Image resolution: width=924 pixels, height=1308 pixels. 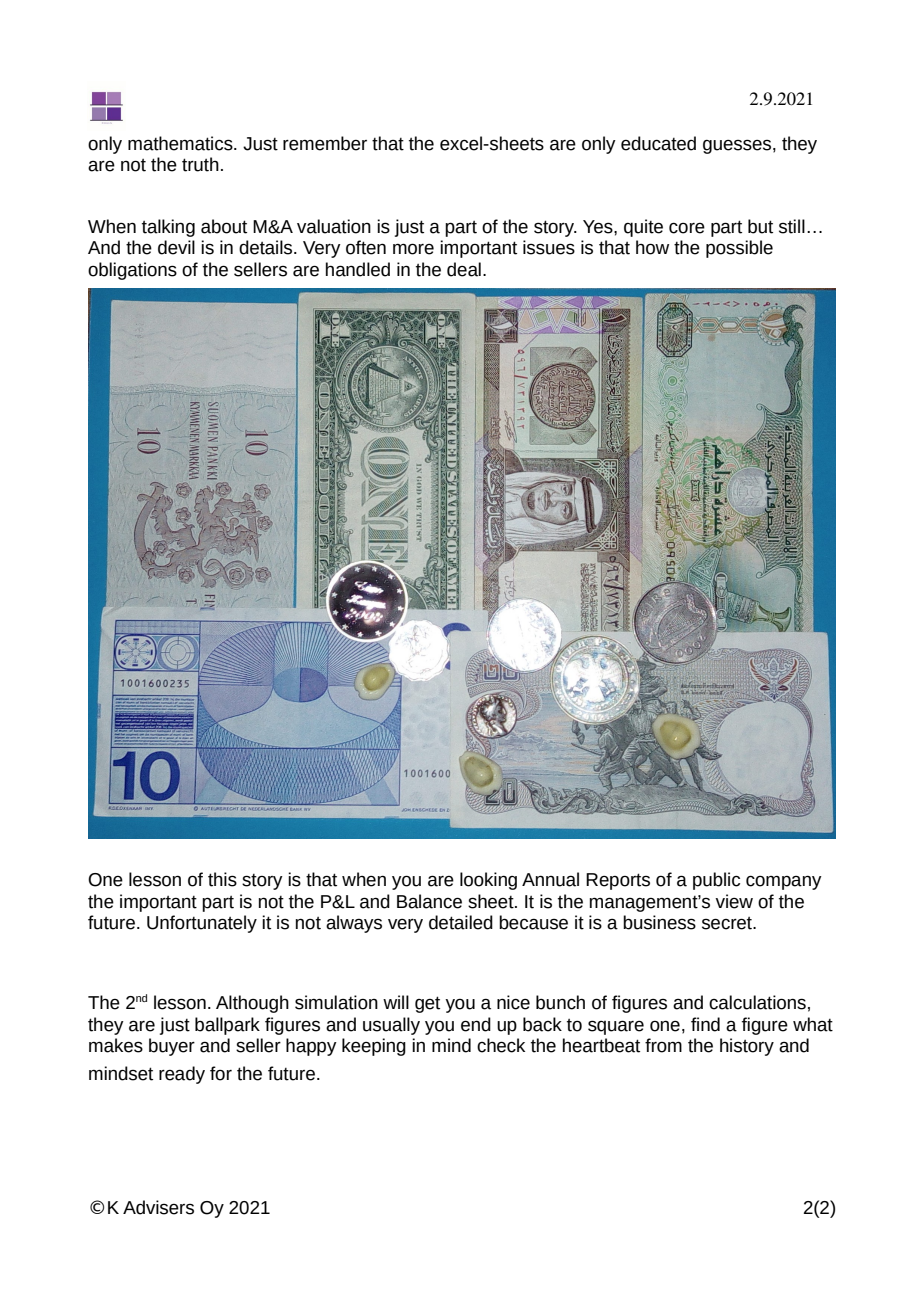 I want to click on deal, so click(x=464, y=269).
